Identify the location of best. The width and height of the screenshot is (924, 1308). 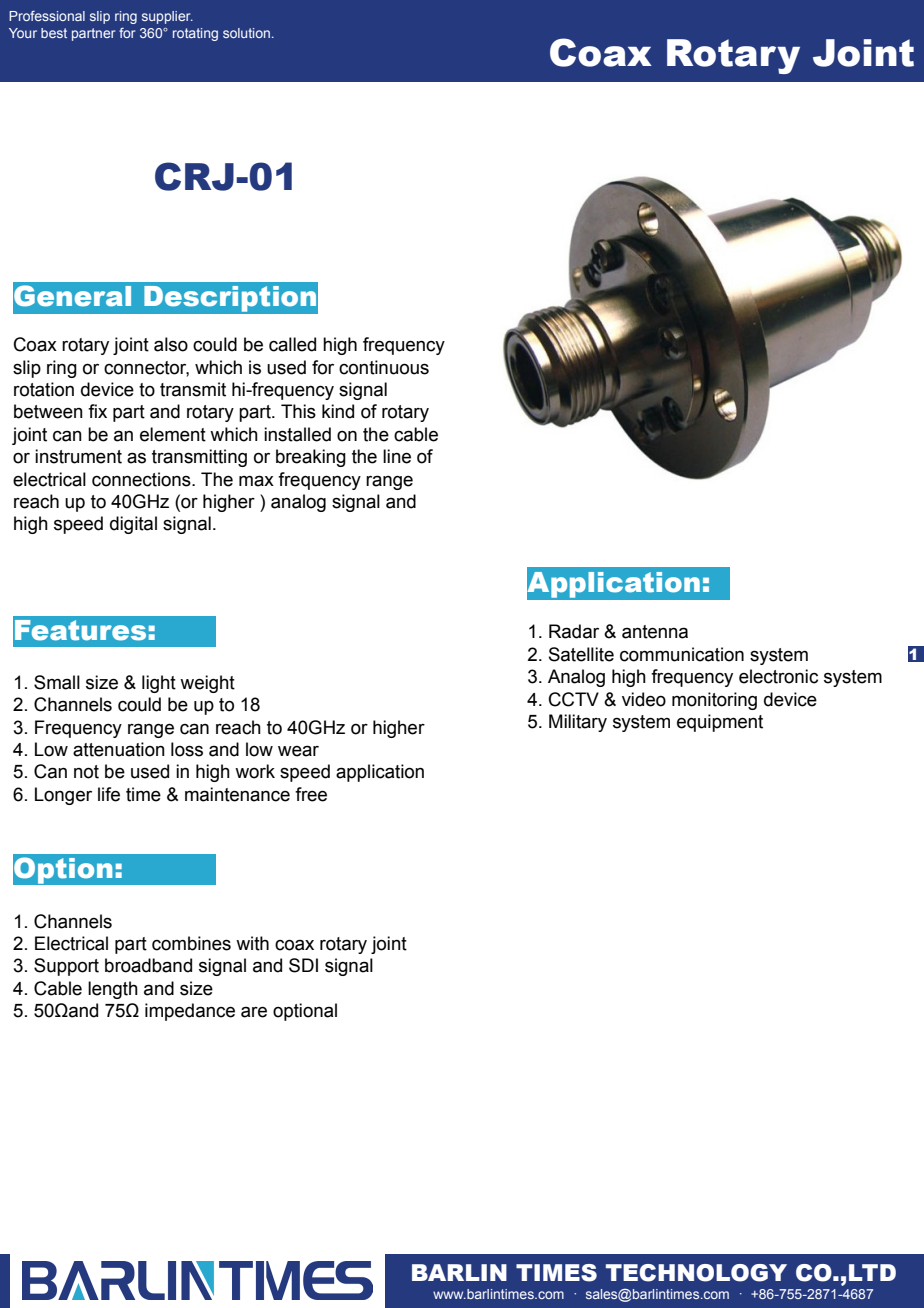
(54, 33).
